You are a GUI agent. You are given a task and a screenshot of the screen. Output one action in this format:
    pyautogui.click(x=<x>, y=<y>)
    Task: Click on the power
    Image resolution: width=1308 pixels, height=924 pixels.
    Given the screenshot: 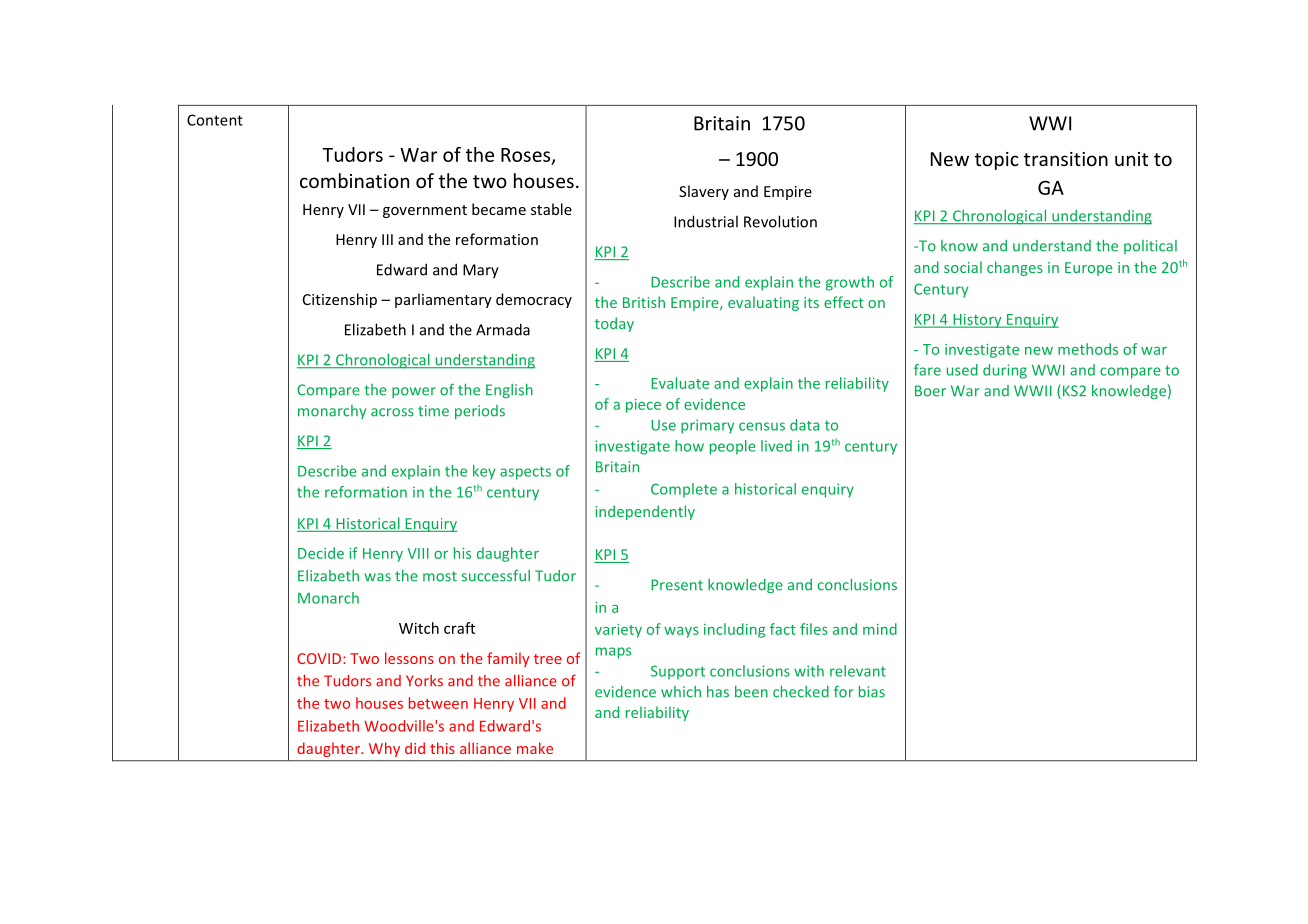 What is the action you would take?
    pyautogui.click(x=414, y=392)
